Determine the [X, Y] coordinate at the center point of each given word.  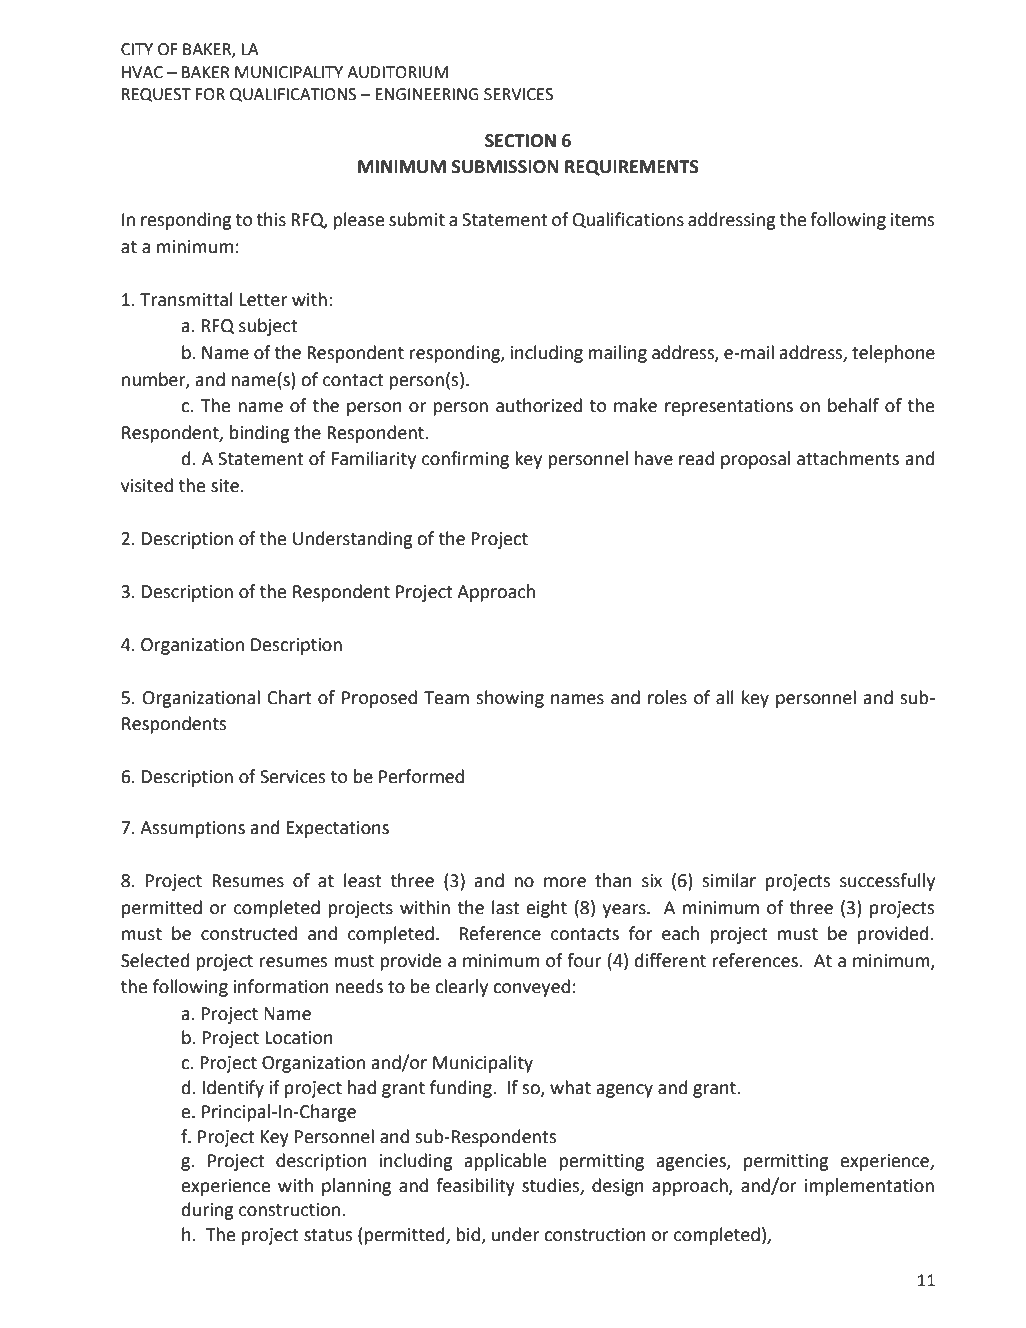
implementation [869, 1187]
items [912, 220]
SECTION [520, 141]
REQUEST [156, 95]
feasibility [475, 1187]
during [208, 1211]
